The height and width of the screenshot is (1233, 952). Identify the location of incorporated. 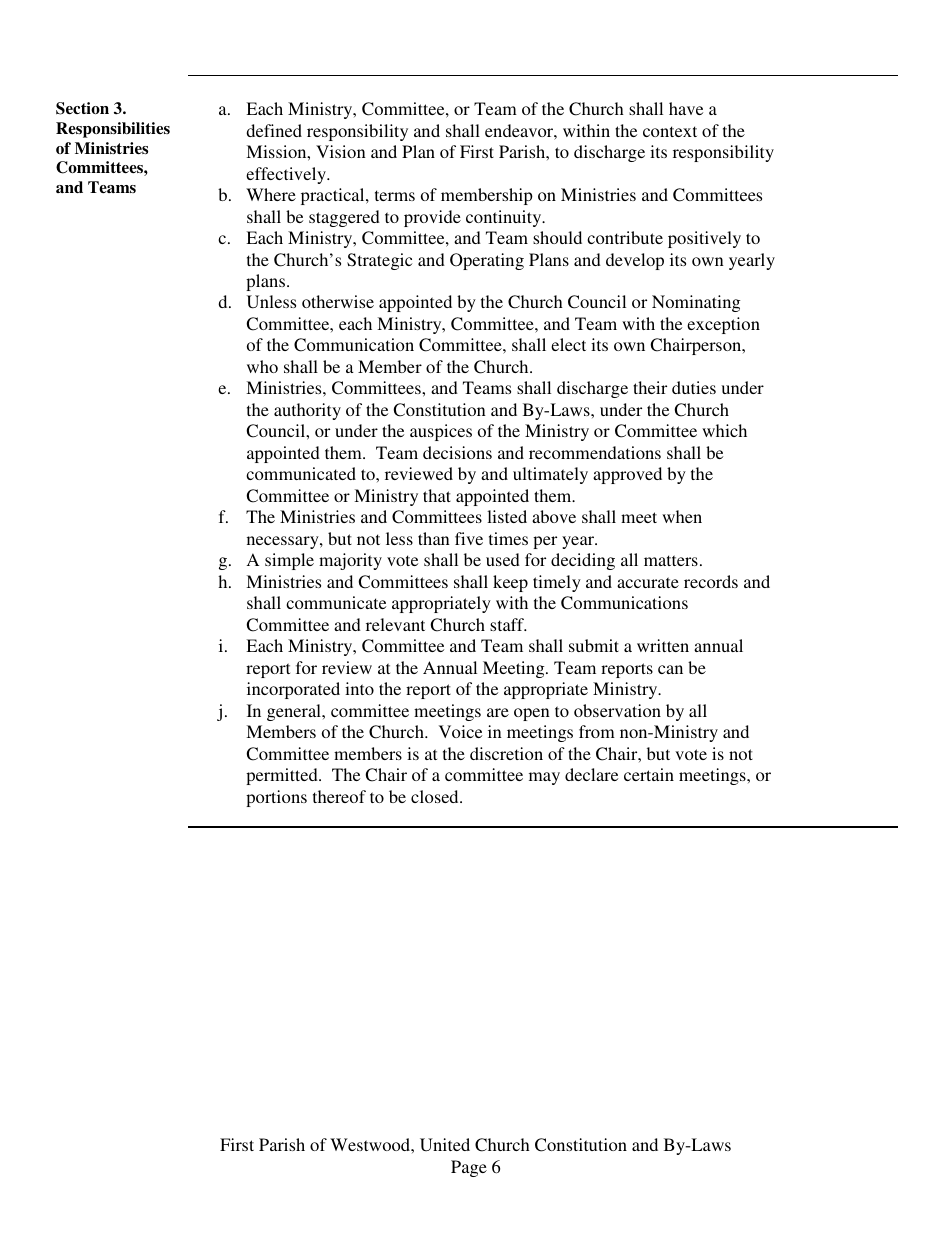
(293, 690).
